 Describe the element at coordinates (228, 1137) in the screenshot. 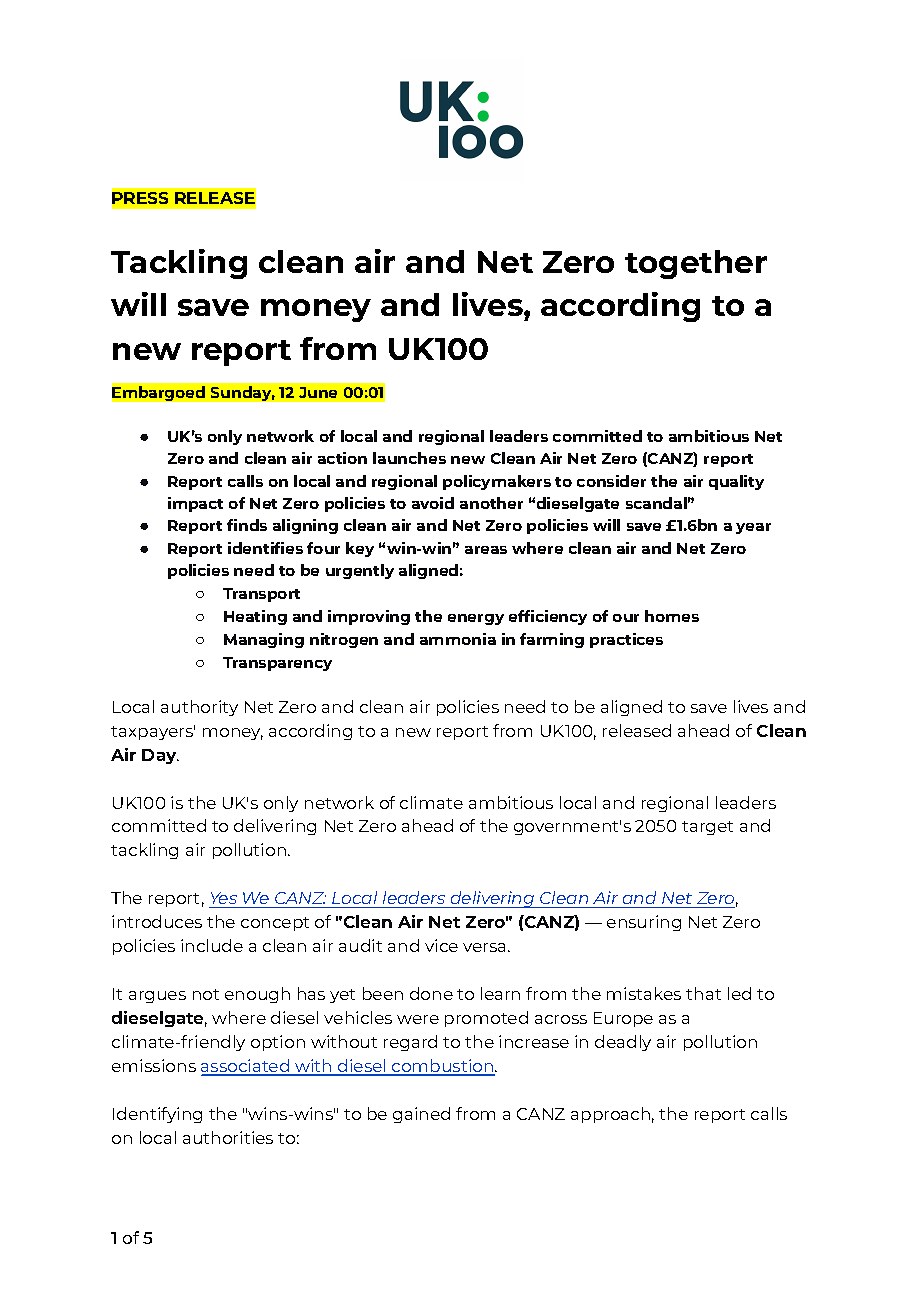

I see `authorities` at that location.
